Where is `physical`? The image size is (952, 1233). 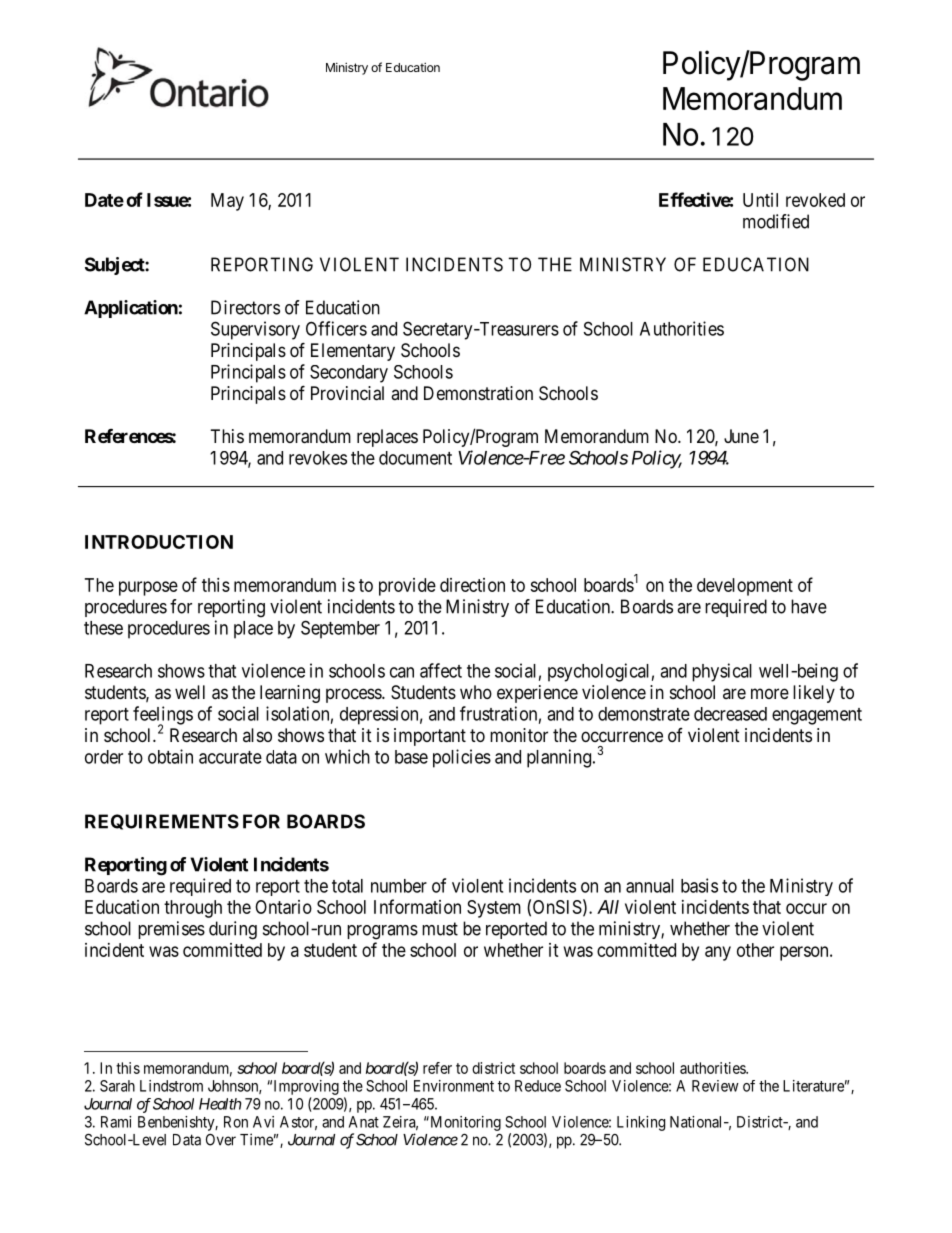
physical is located at coordinates (722, 672).
